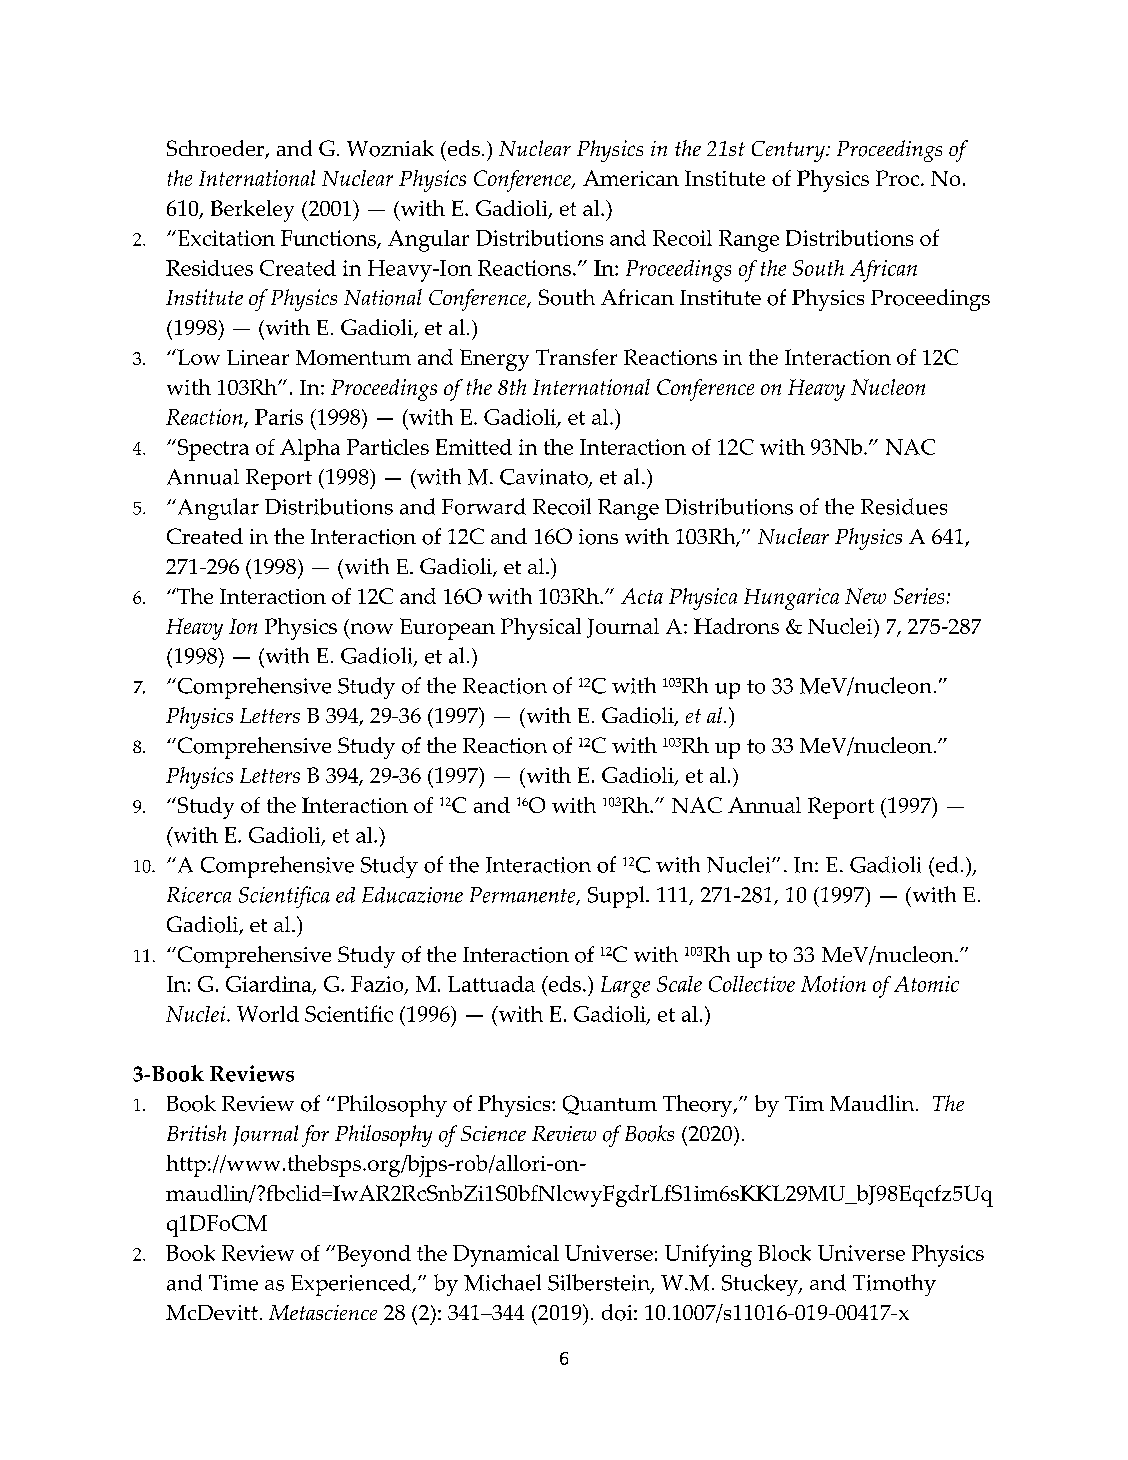 Image resolution: width=1128 pixels, height=1460 pixels. Describe the element at coordinates (631, 178) in the document. I see `American` at that location.
